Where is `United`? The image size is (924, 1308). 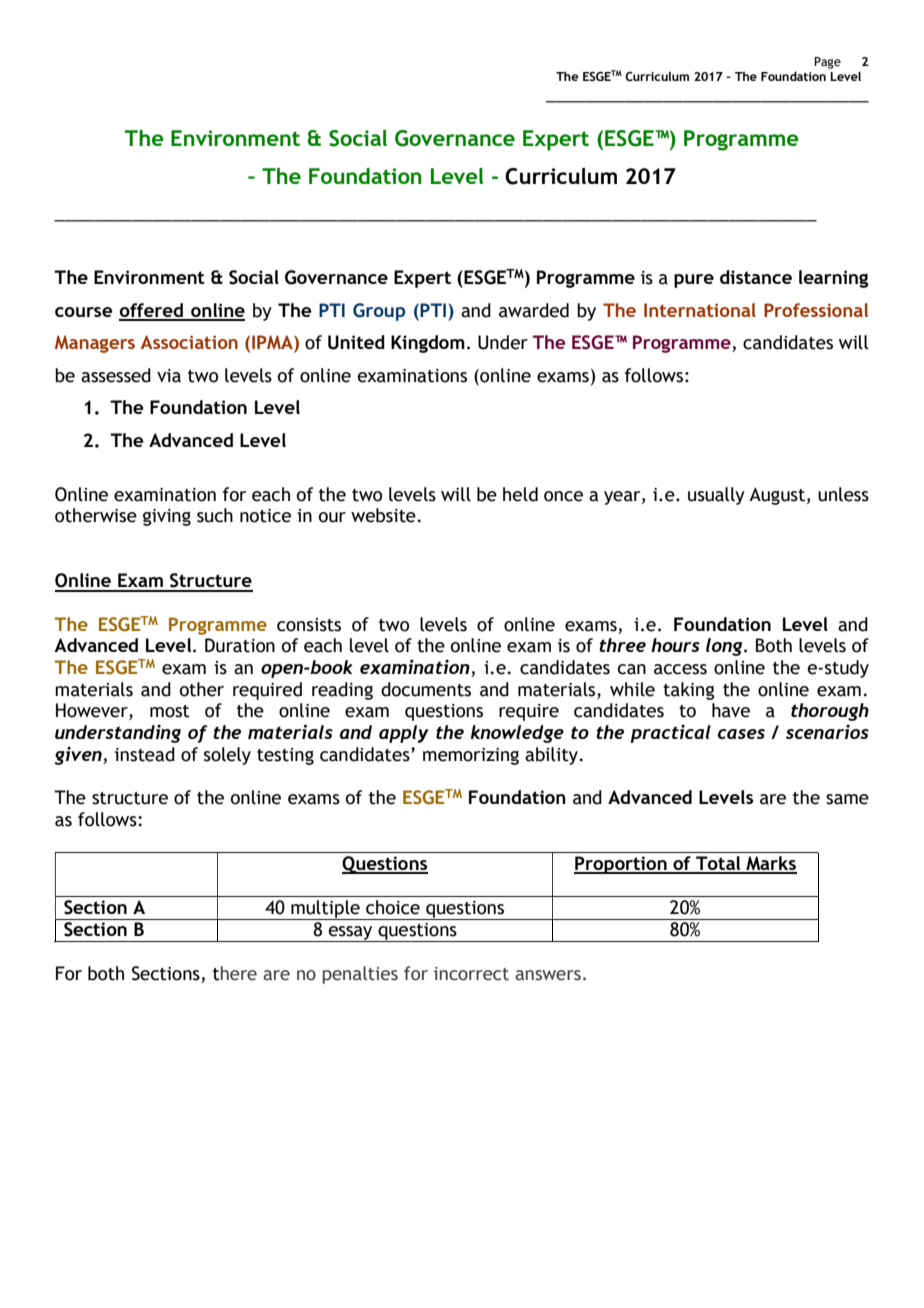
United is located at coordinates (356, 342).
